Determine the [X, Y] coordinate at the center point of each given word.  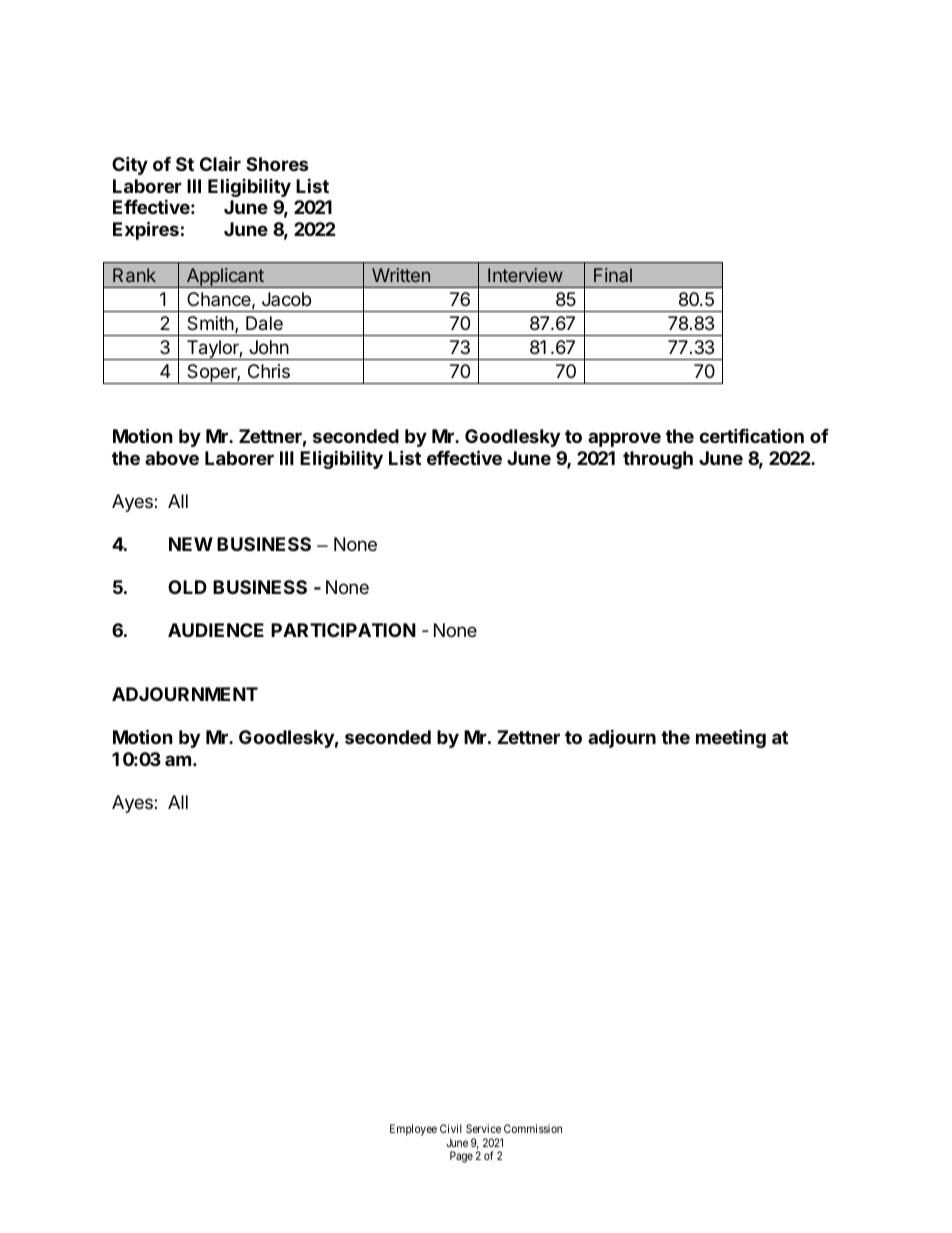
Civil [451, 1128]
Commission [533, 1128]
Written [401, 275]
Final [613, 275]
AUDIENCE [216, 630]
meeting [731, 738]
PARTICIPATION [343, 630]
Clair [220, 163]
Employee [413, 1130]
